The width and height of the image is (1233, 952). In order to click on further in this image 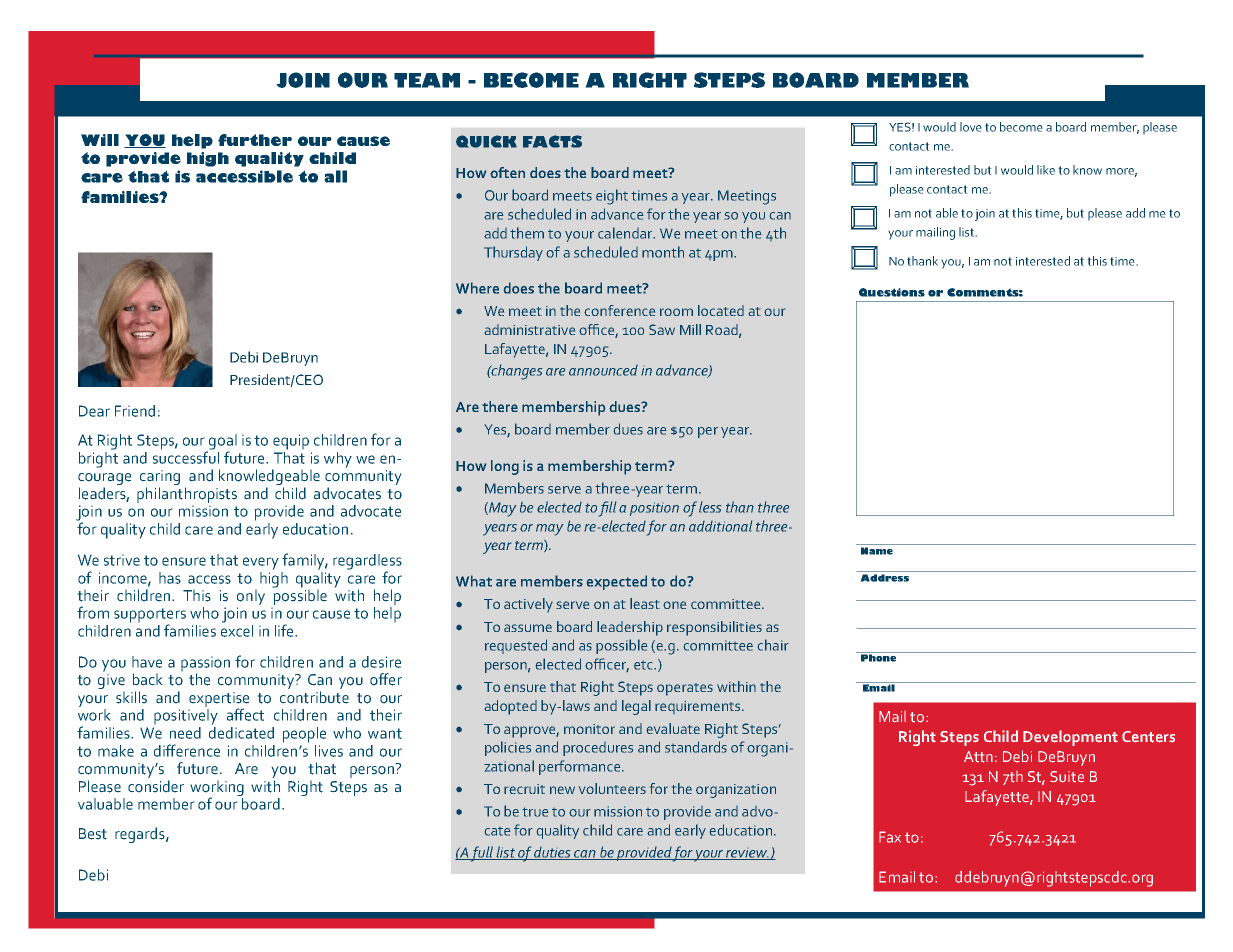, I will do `click(255, 140)`.
